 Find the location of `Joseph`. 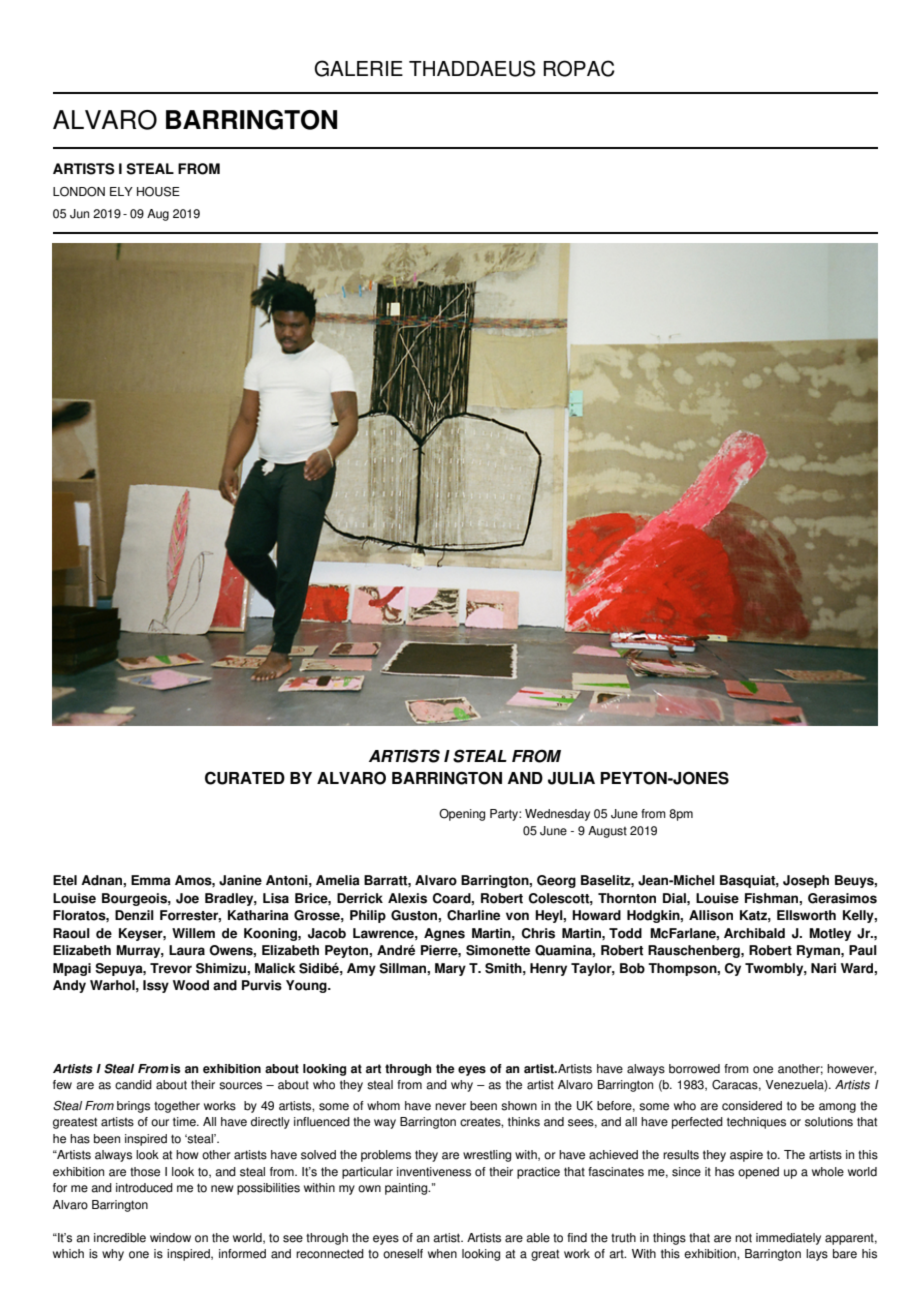

Joseph is located at coordinates (806, 881).
